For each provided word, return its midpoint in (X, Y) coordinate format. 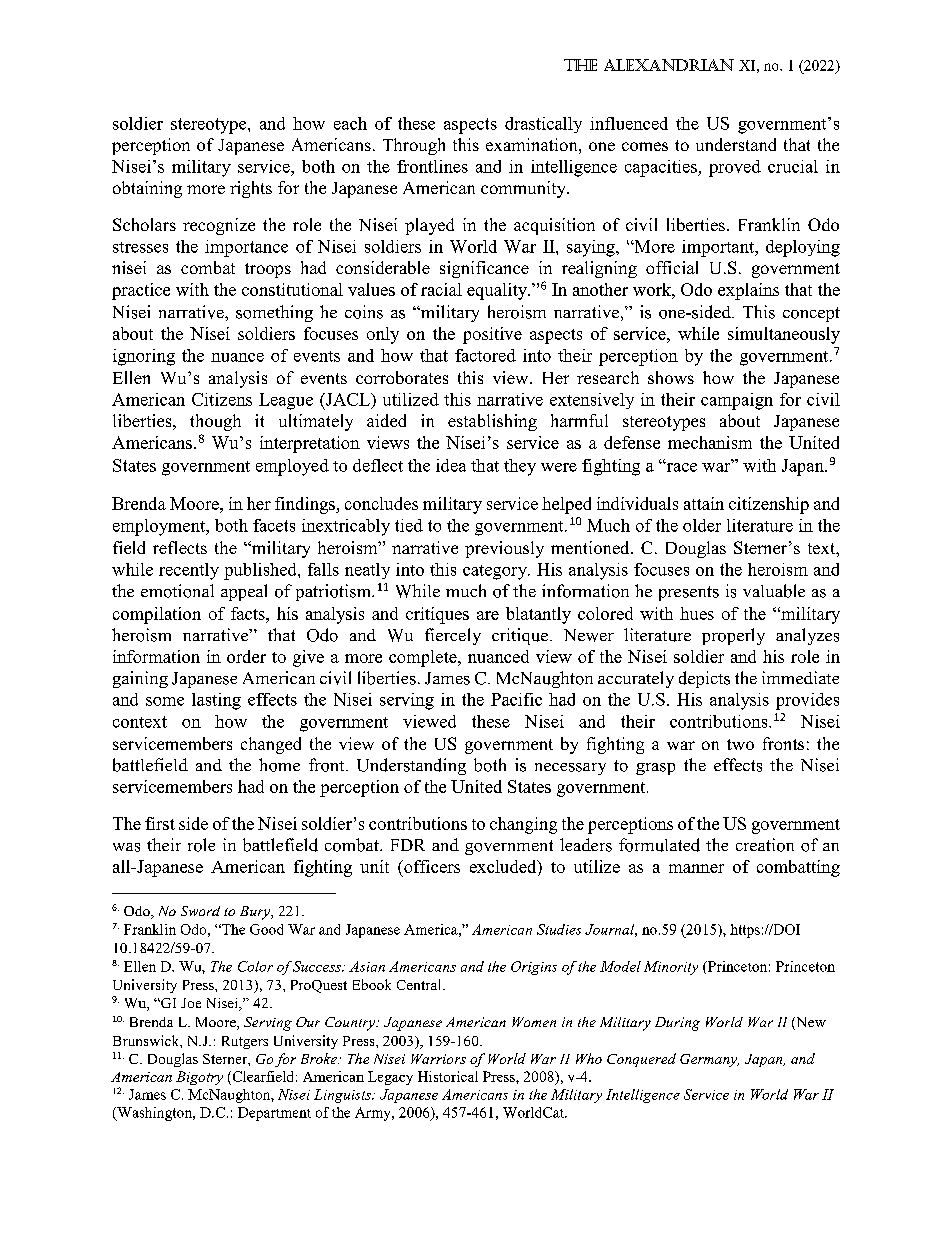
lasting (216, 701)
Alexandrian (669, 65)
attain (704, 503)
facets (274, 525)
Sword (200, 911)
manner (696, 868)
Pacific (516, 699)
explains (748, 291)
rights (251, 189)
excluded (504, 868)
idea (451, 465)
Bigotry (199, 1078)
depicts (704, 679)
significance (484, 269)
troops (268, 270)
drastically (543, 125)
